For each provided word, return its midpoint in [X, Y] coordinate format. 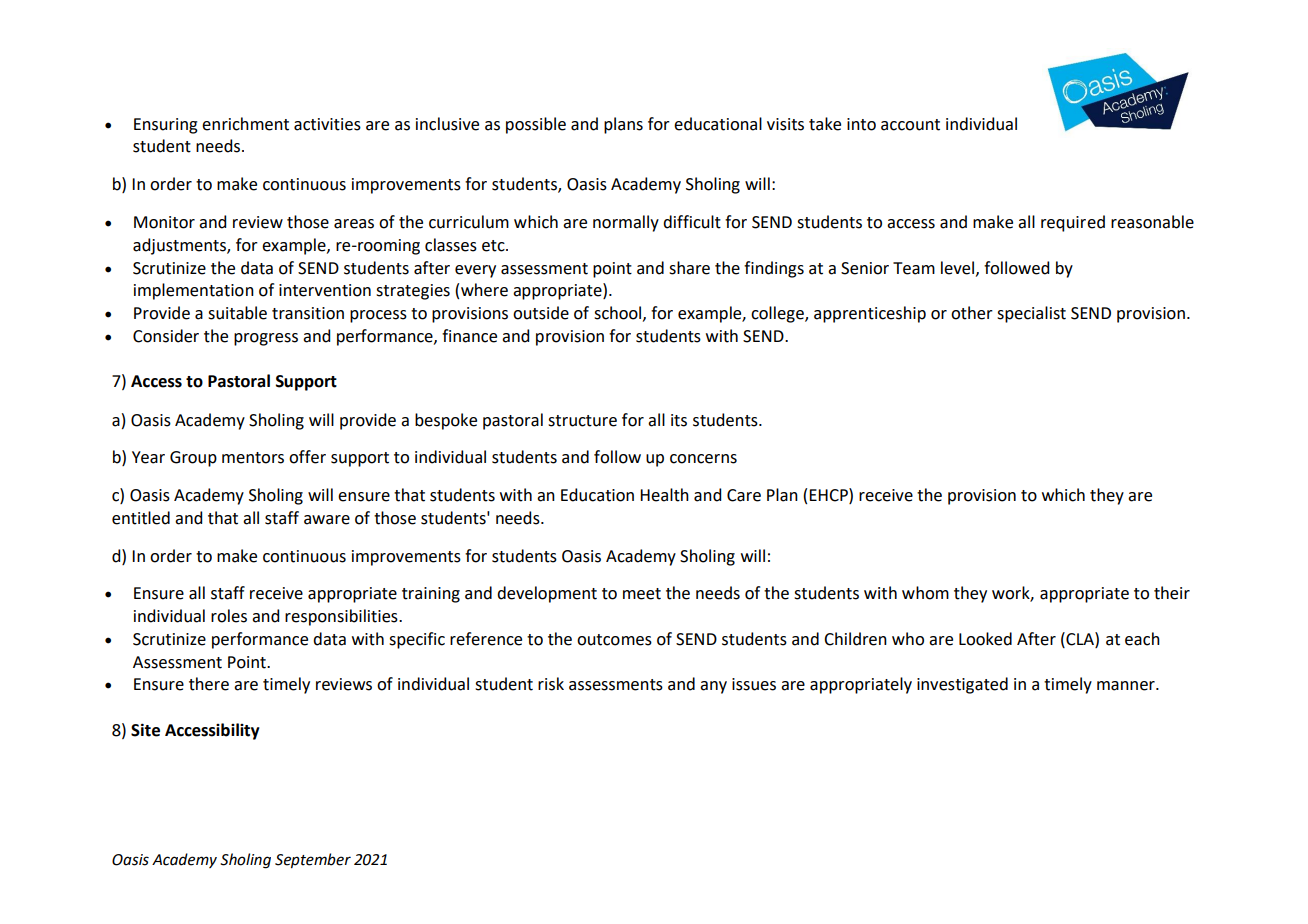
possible [536, 125]
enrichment [245, 124]
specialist [1031, 314]
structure [582, 421]
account [910, 125]
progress [266, 339]
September [313, 860]
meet [642, 594]
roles [229, 616]
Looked [985, 639]
